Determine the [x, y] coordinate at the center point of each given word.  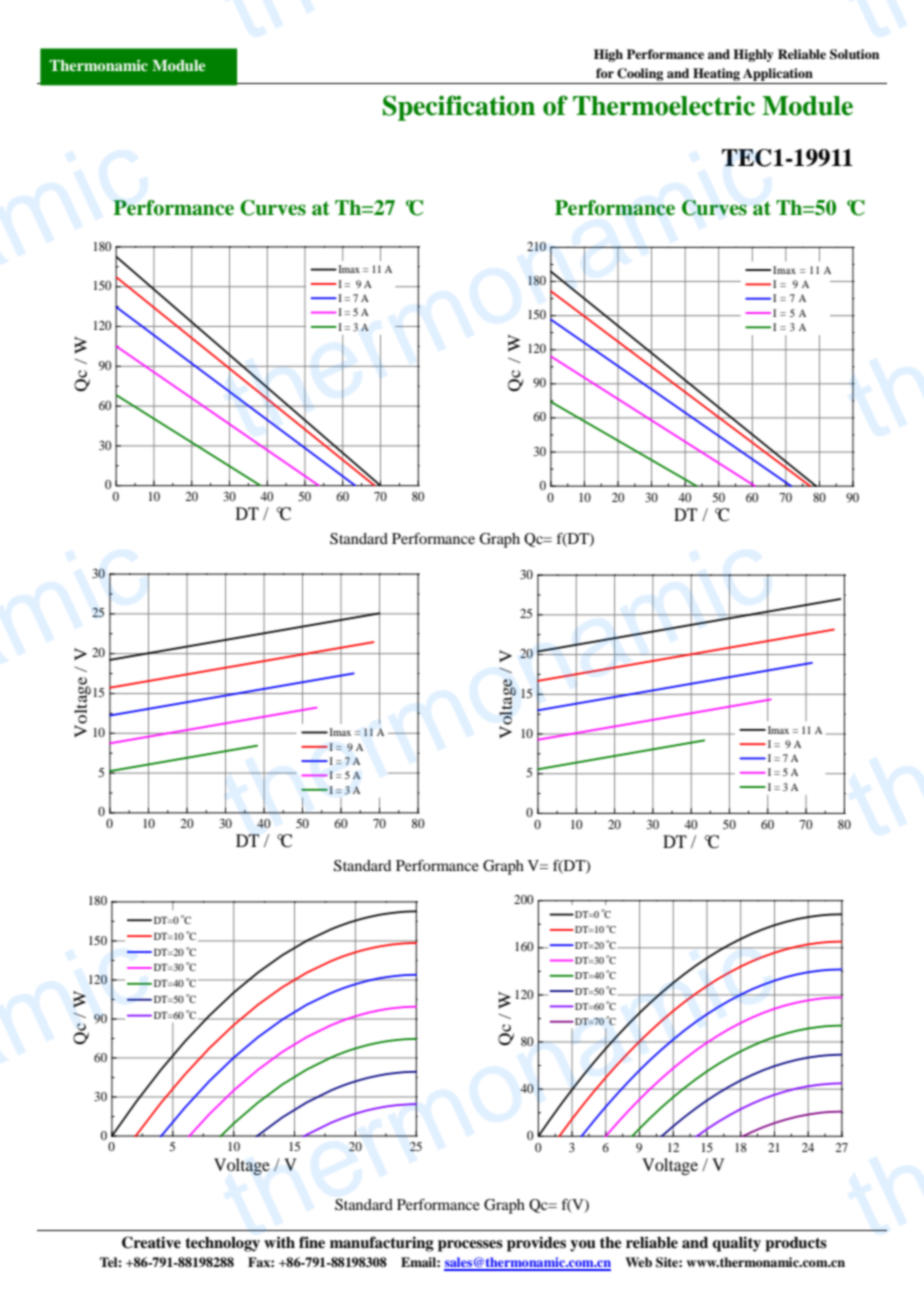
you [583, 1246]
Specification [459, 108]
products [796, 1244]
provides [536, 1244]
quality [736, 1244]
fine [312, 1242]
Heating [716, 74]
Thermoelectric [664, 105]
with [279, 1242]
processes [470, 1246]
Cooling [640, 74]
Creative [151, 1242]
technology [222, 1244]
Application [778, 74]
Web [638, 1262]
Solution [854, 54]
